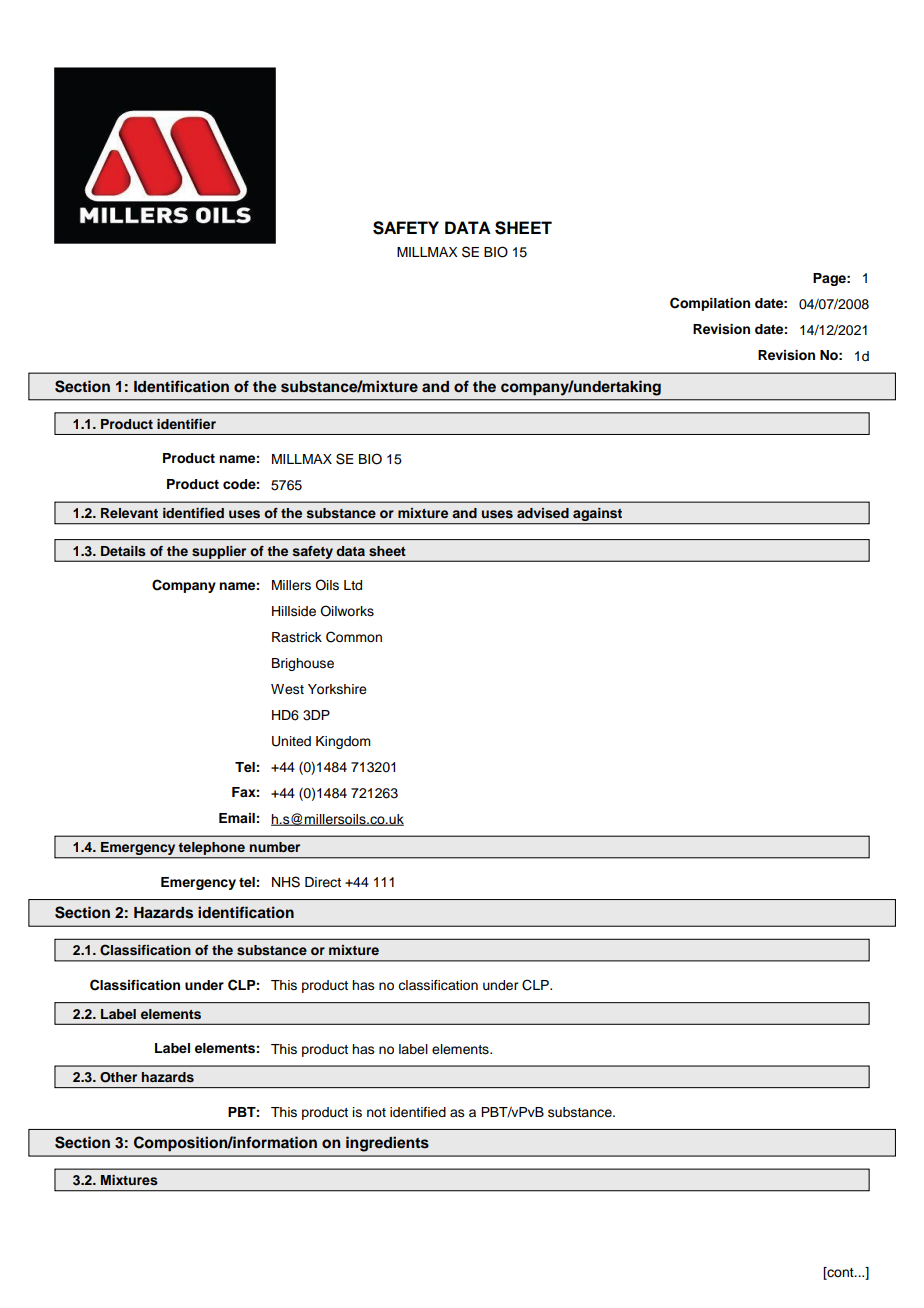 The height and width of the screenshot is (1308, 924). Describe the element at coordinates (286, 882) in the screenshot. I see `NHS` at that location.
